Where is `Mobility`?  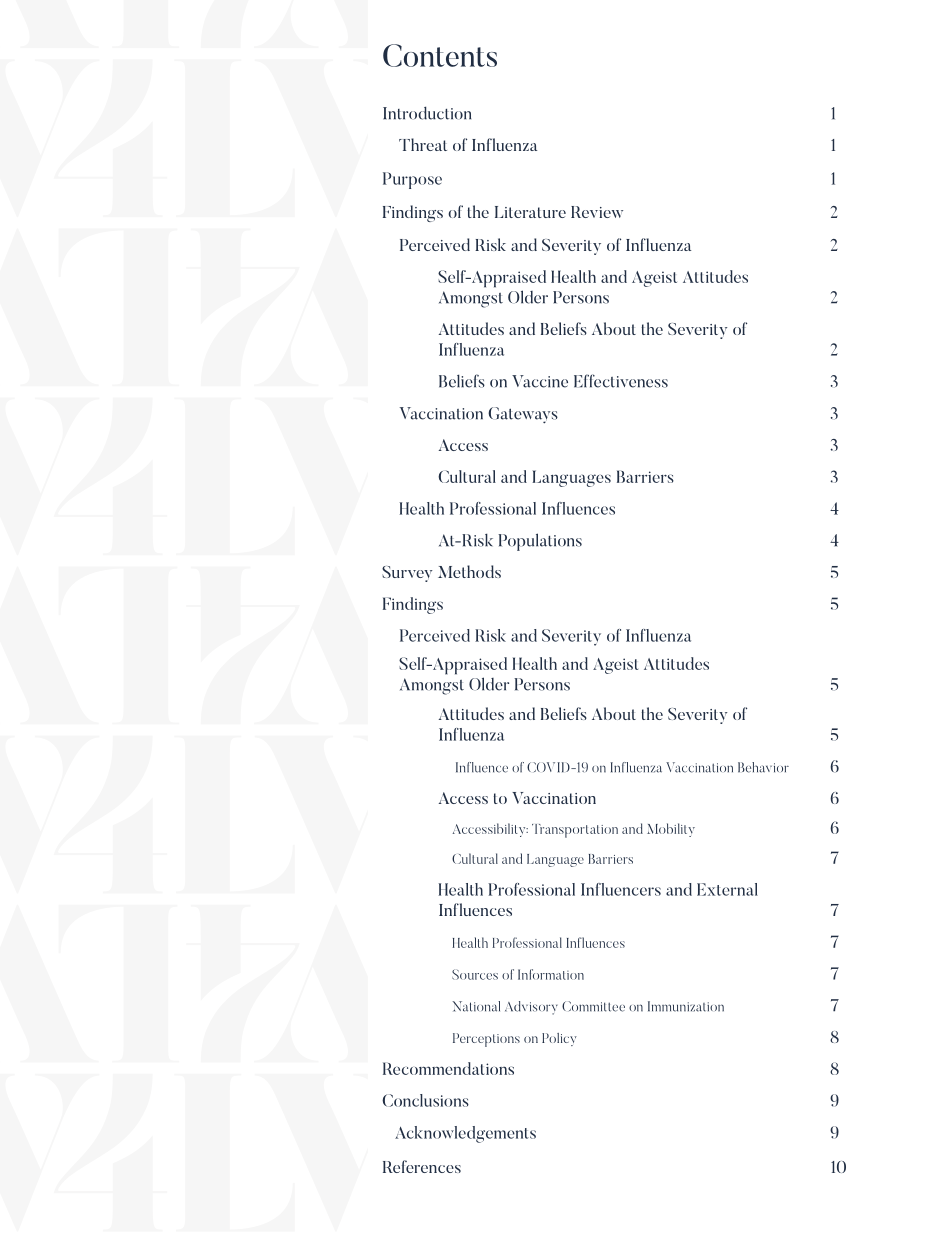 Mobility is located at coordinates (671, 830).
